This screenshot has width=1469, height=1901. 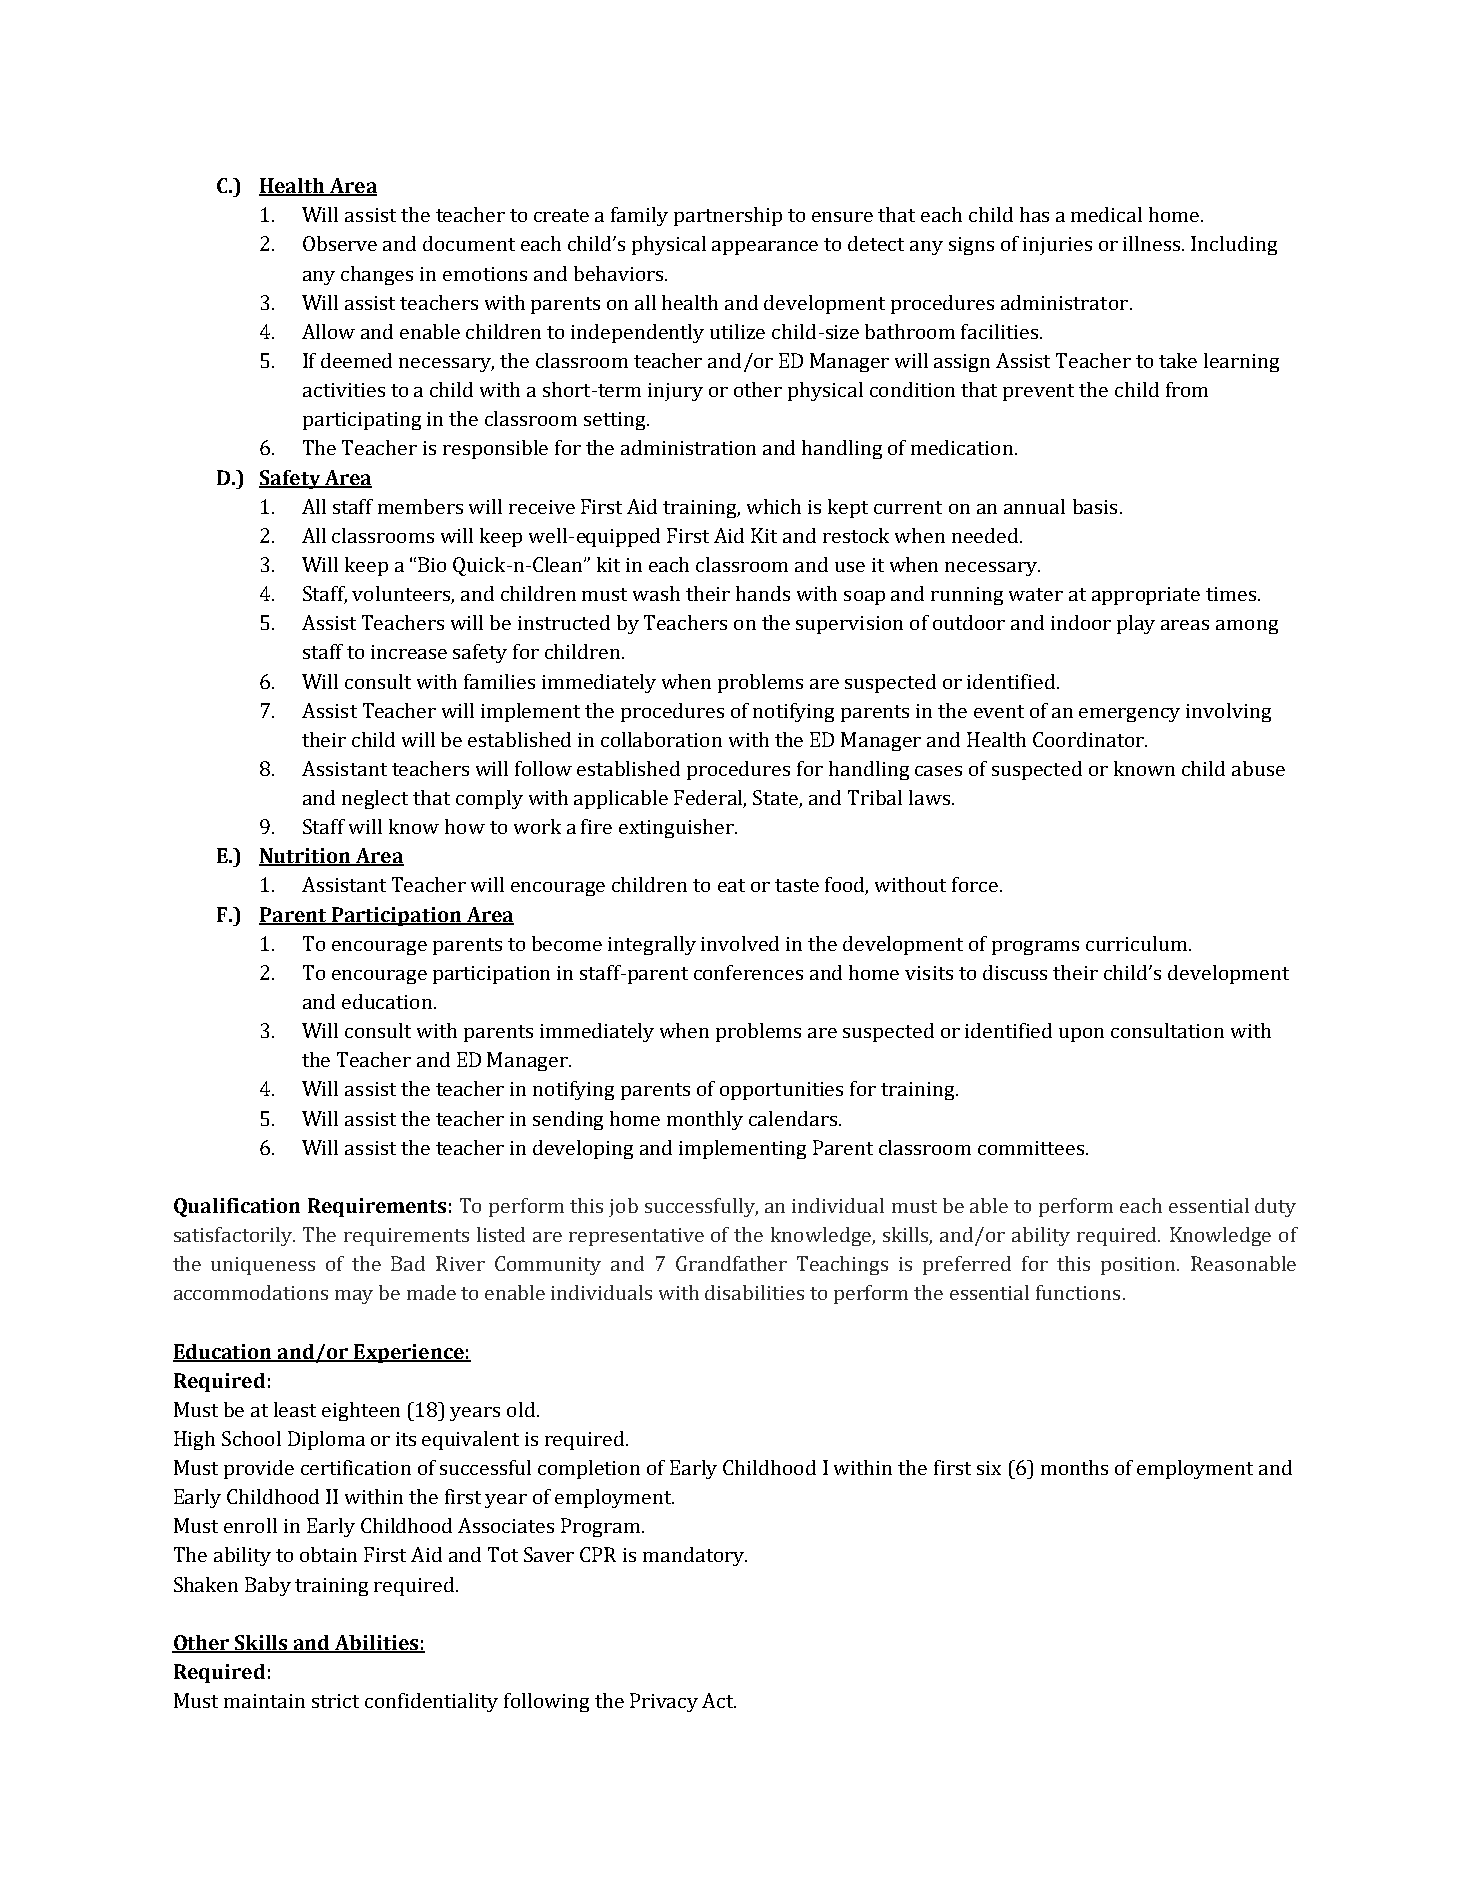 What do you see at coordinates (731, 1263) in the screenshot?
I see `Grandfather` at bounding box center [731, 1263].
